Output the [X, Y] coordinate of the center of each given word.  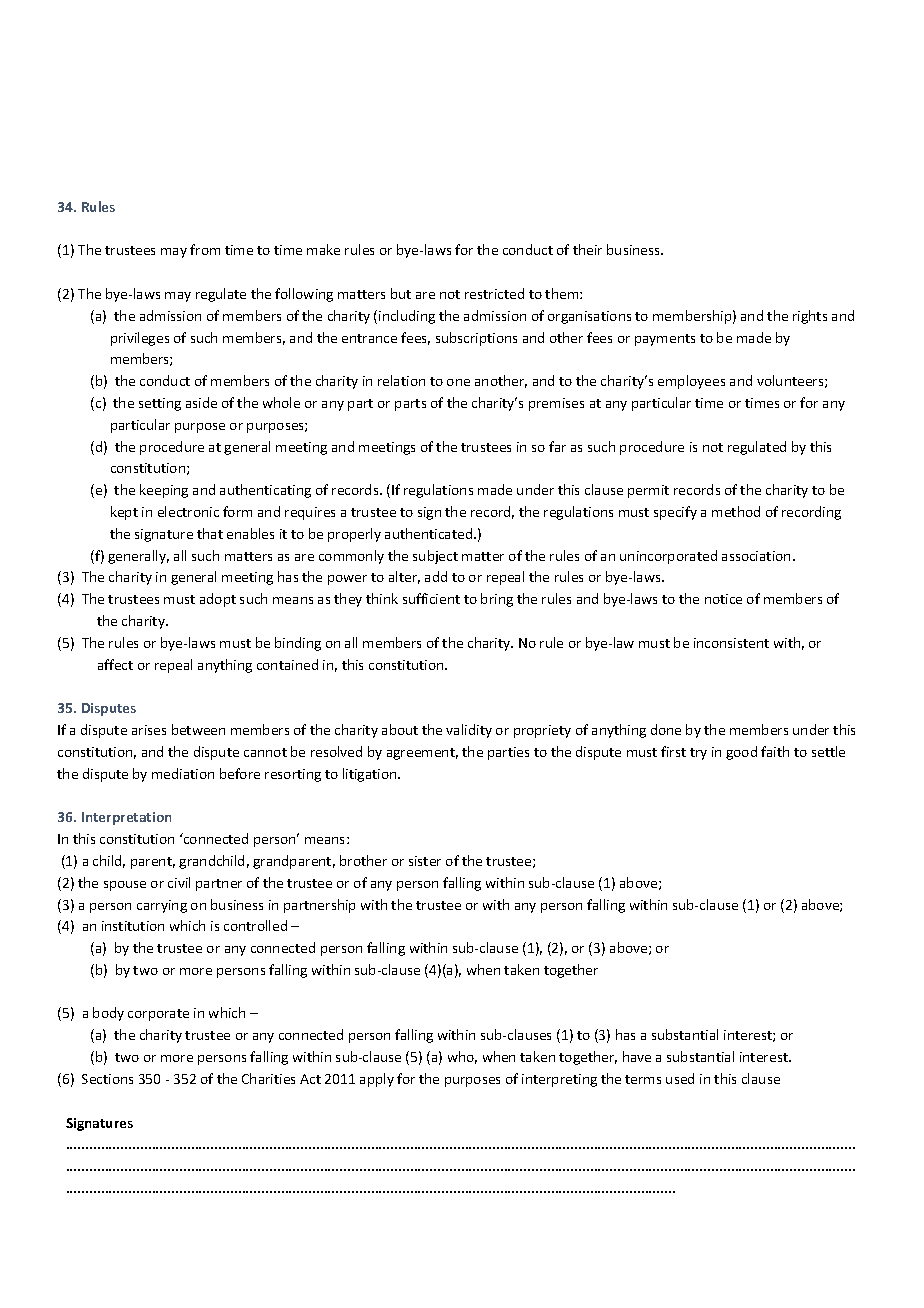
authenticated [430, 533]
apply [377, 1080]
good [741, 753]
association [756, 556]
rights [810, 317]
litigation [371, 775]
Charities [268, 1078]
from [205, 249]
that [210, 533]
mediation [183, 773]
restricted [494, 293]
